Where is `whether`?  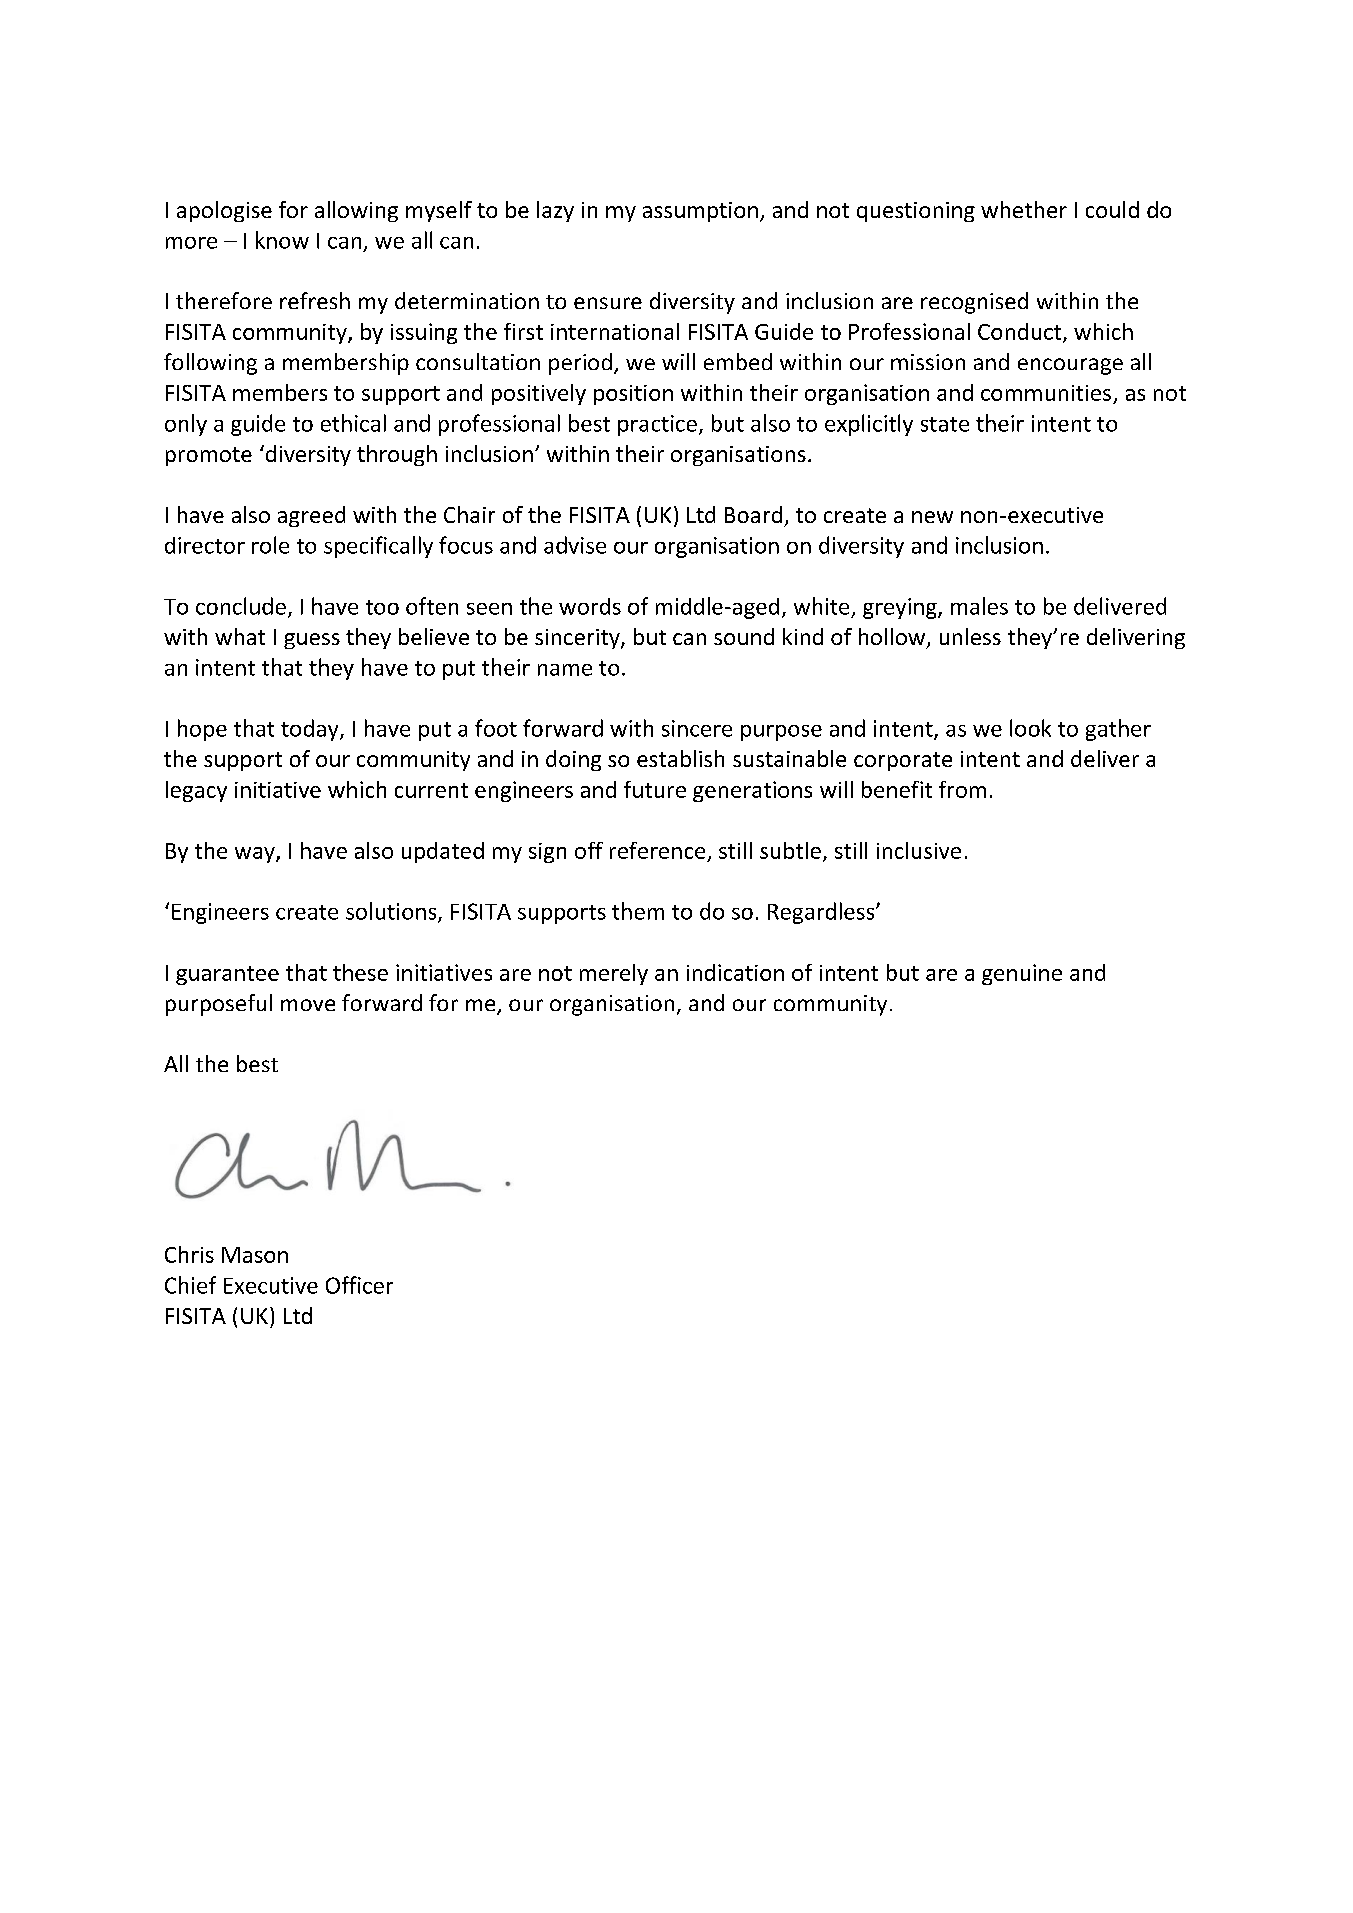
whether is located at coordinates (1024, 209).
